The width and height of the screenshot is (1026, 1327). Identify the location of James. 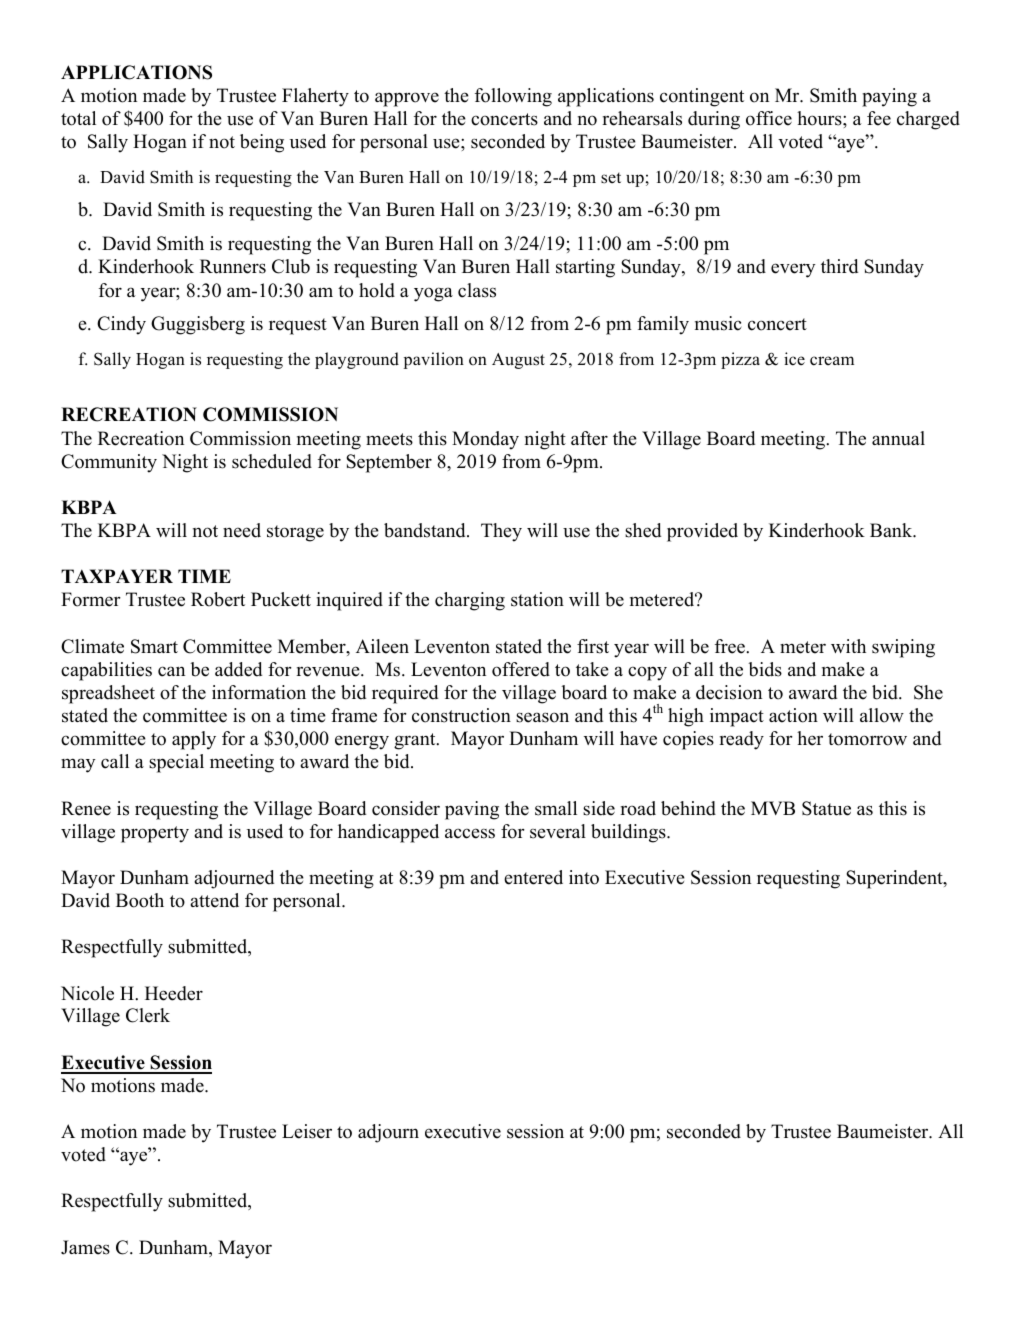
(85, 1247).
